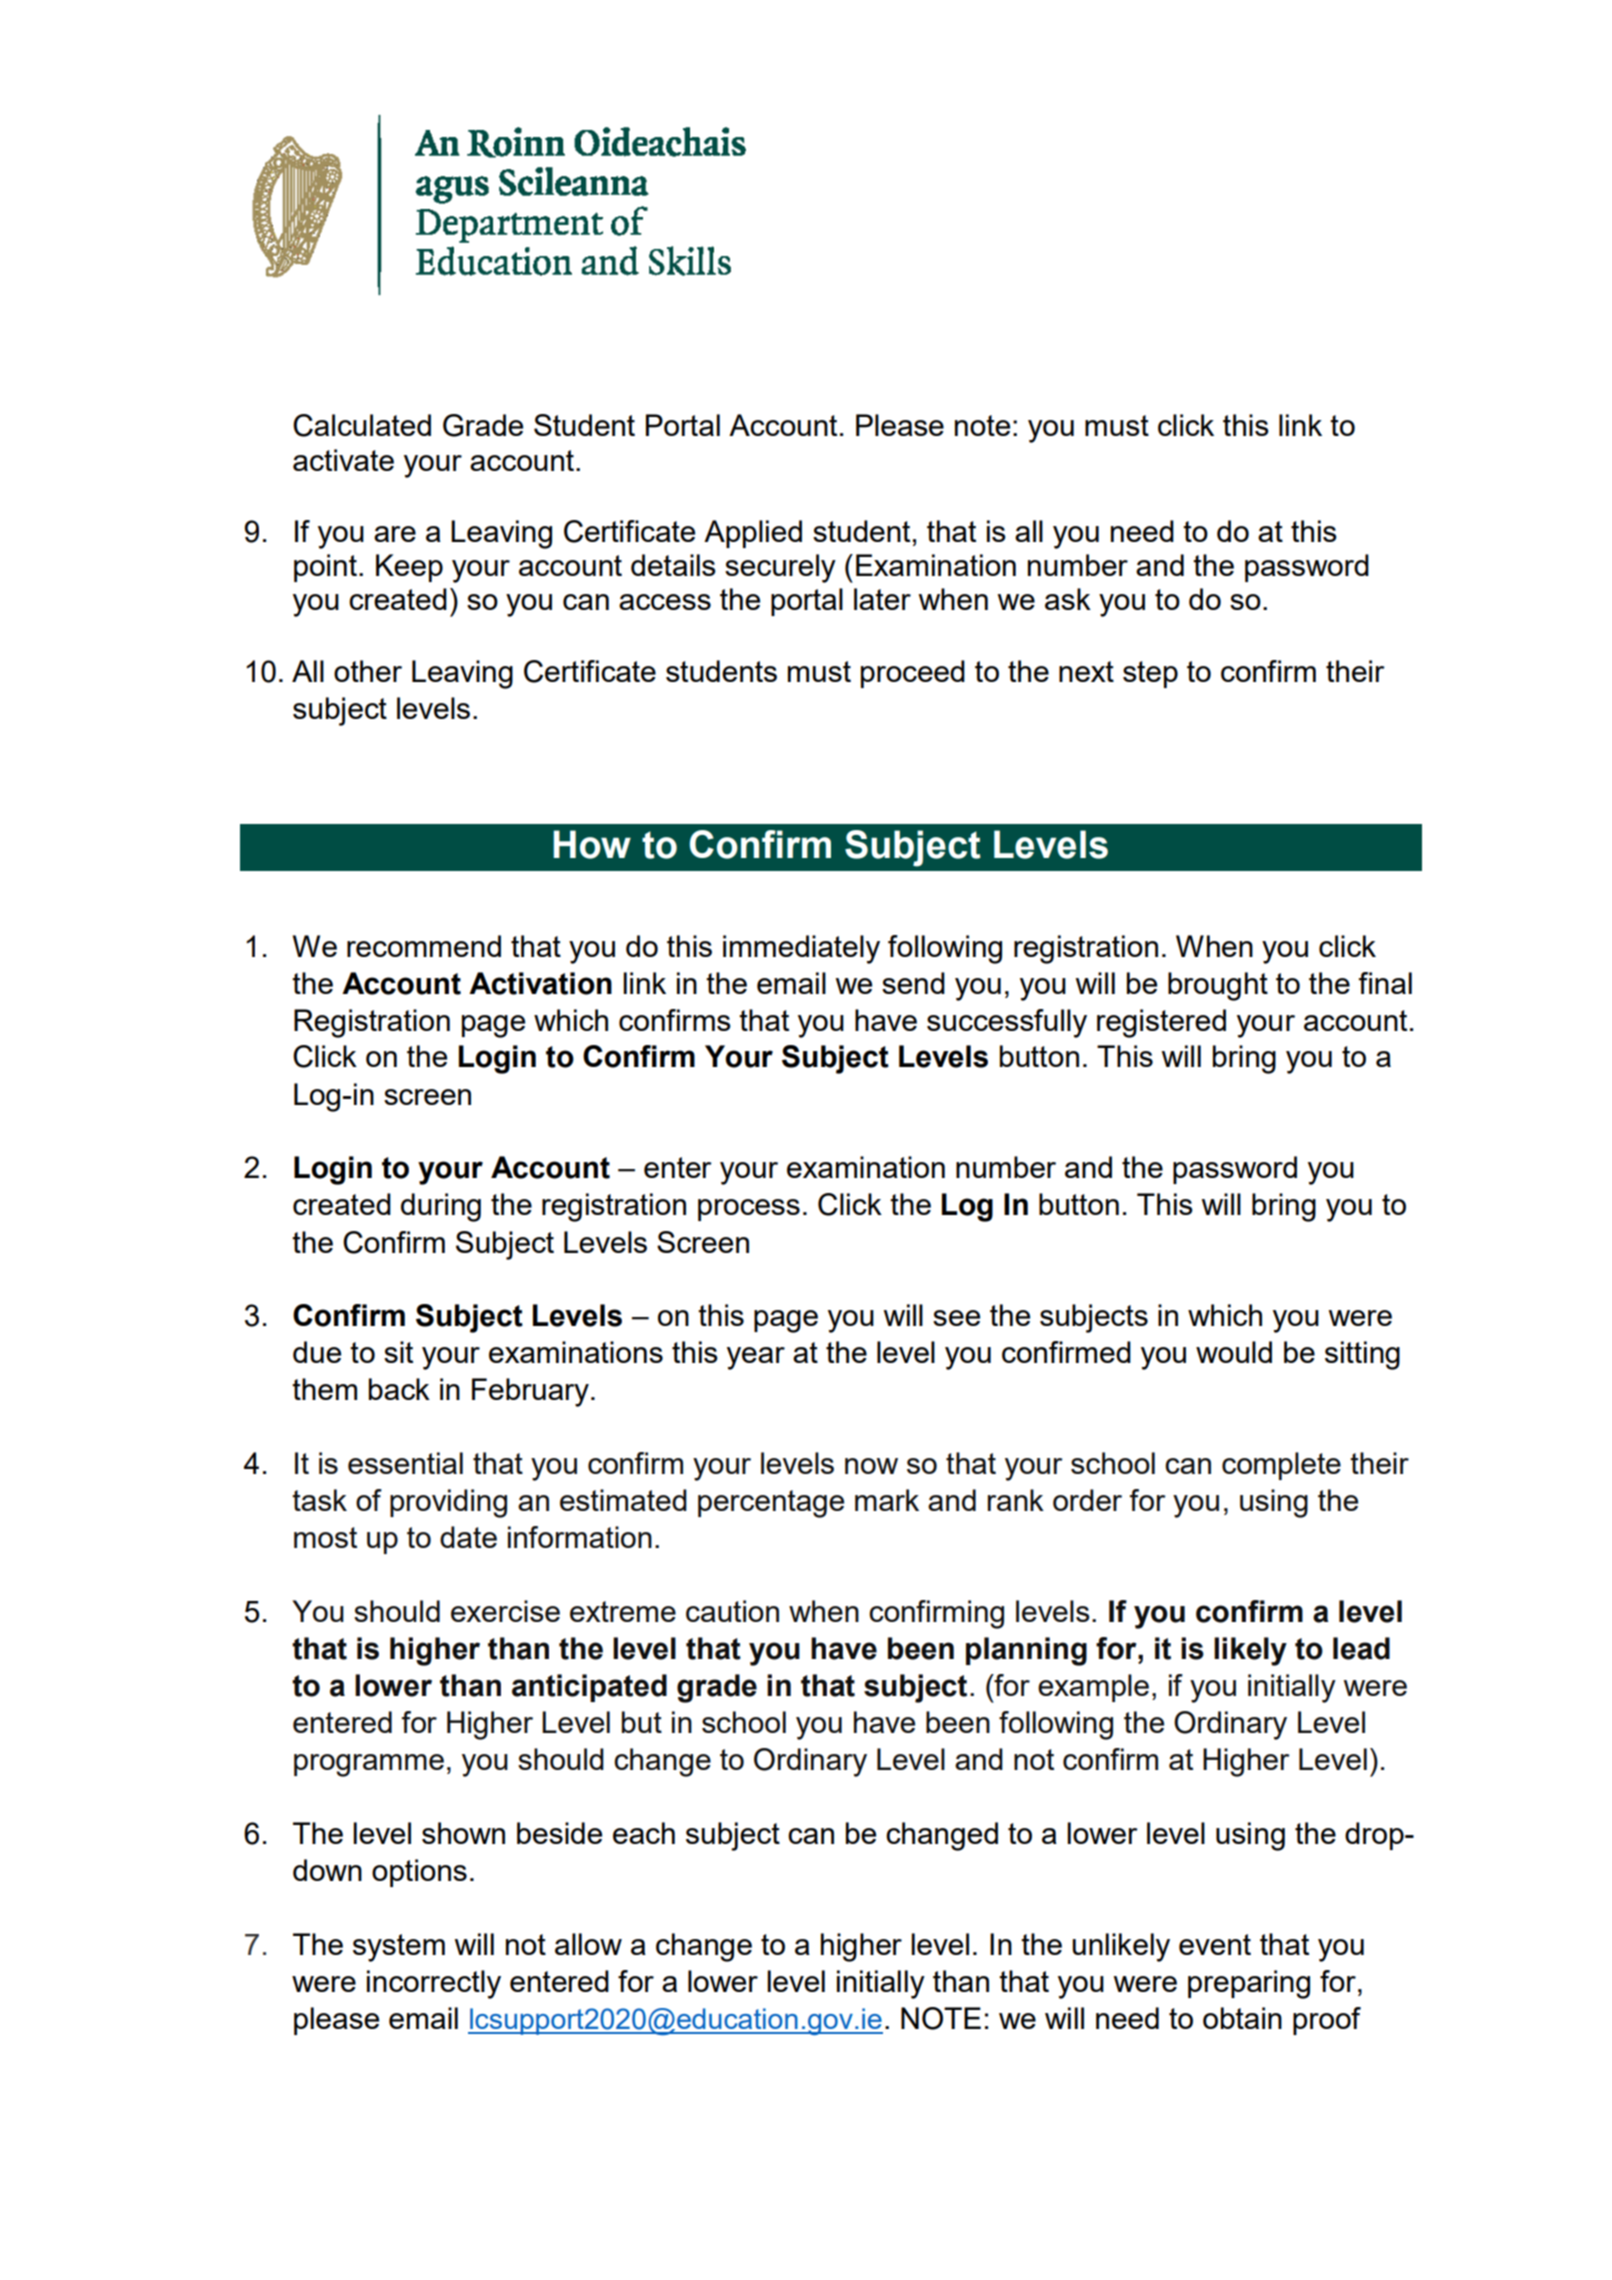  What do you see at coordinates (540, 983) in the image?
I see `Activation` at bounding box center [540, 983].
